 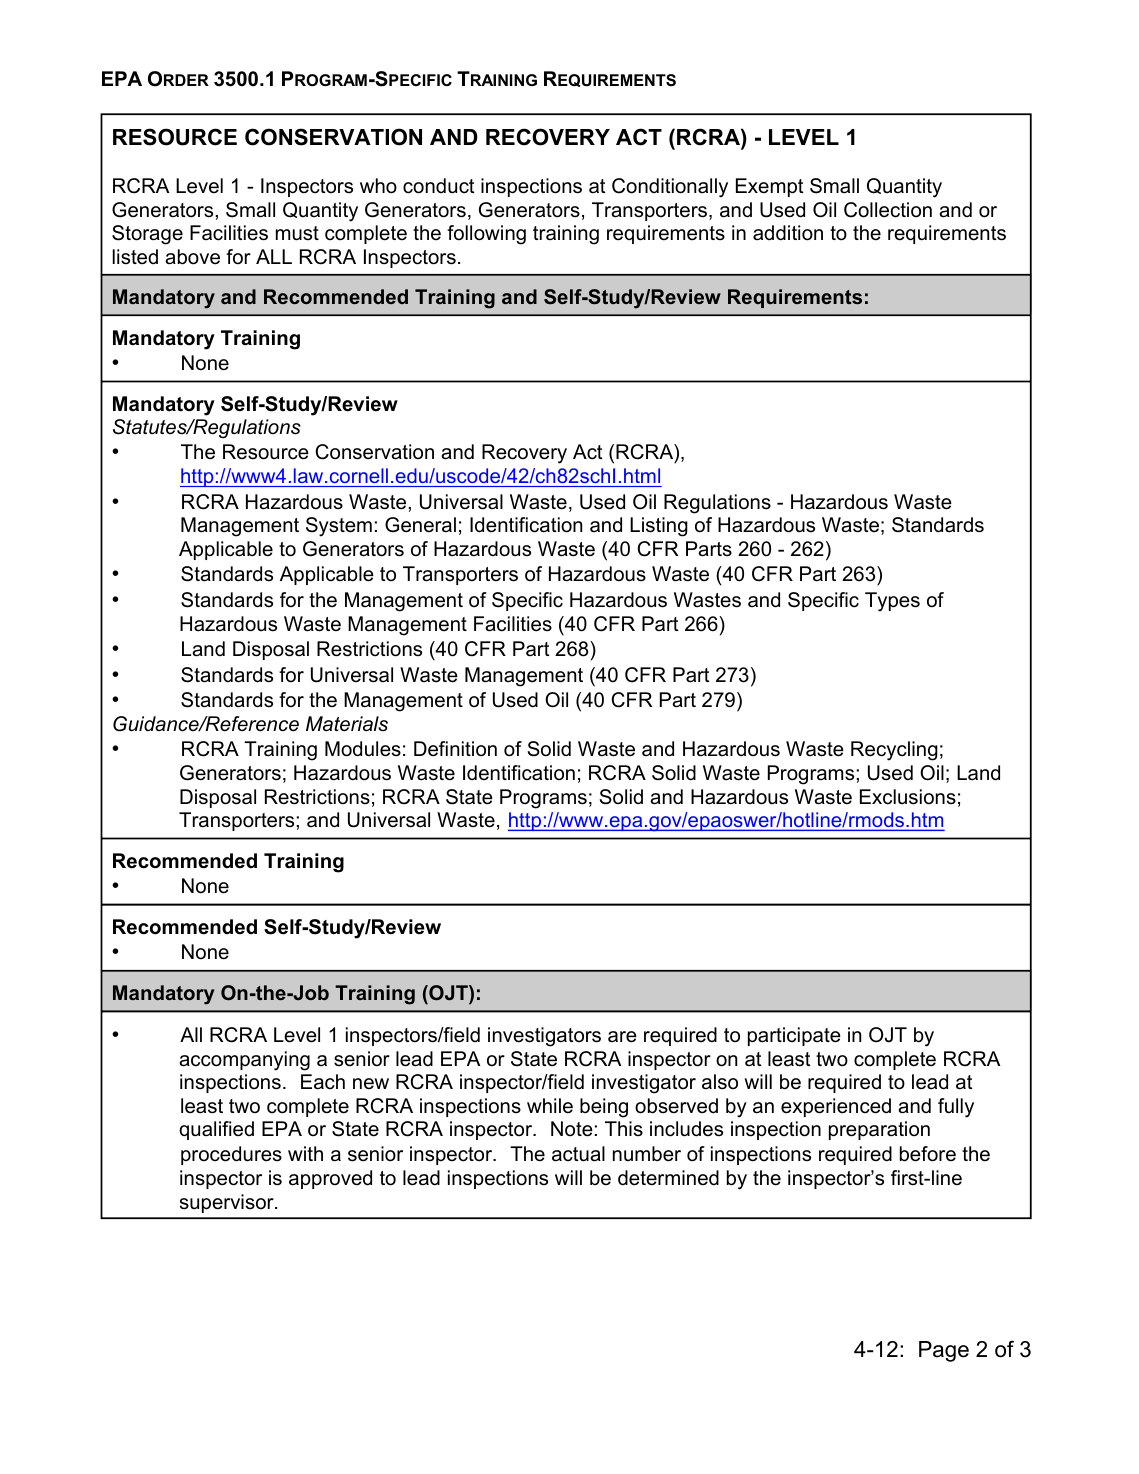 What do you see at coordinates (622, 1037) in the screenshot?
I see `are` at bounding box center [622, 1037].
